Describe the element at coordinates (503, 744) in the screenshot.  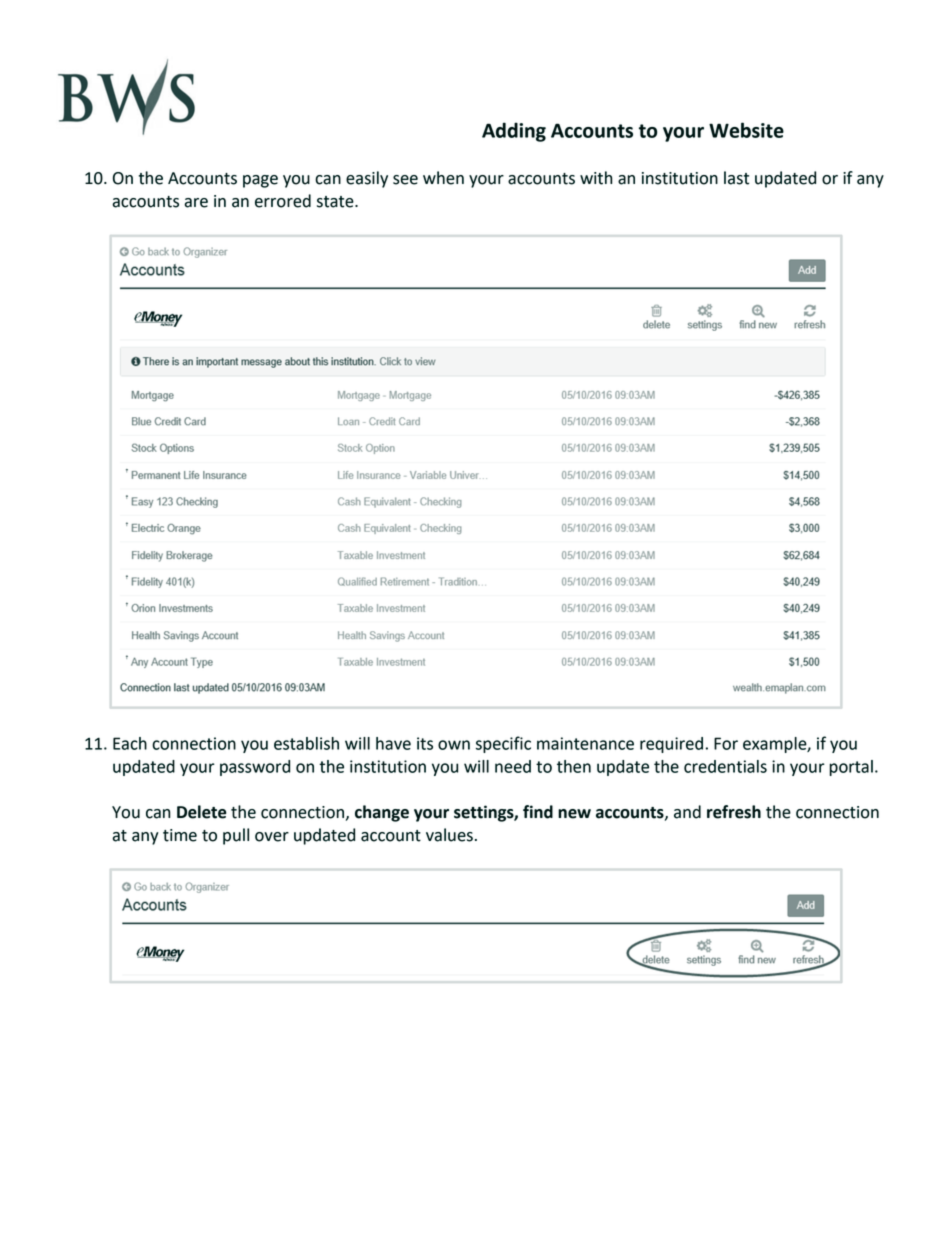
I see `specific` at that location.
